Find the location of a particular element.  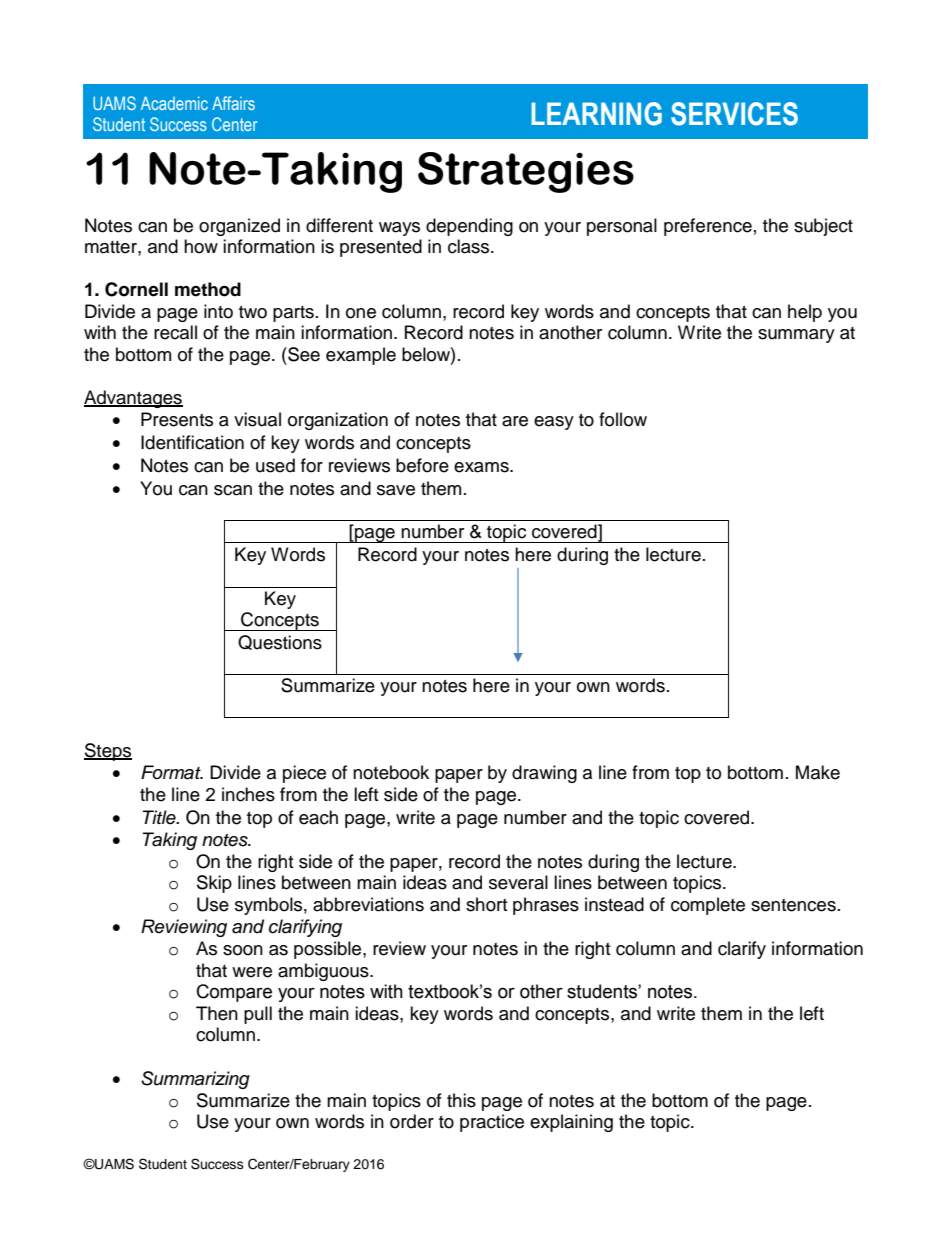

Make is located at coordinates (818, 772).
